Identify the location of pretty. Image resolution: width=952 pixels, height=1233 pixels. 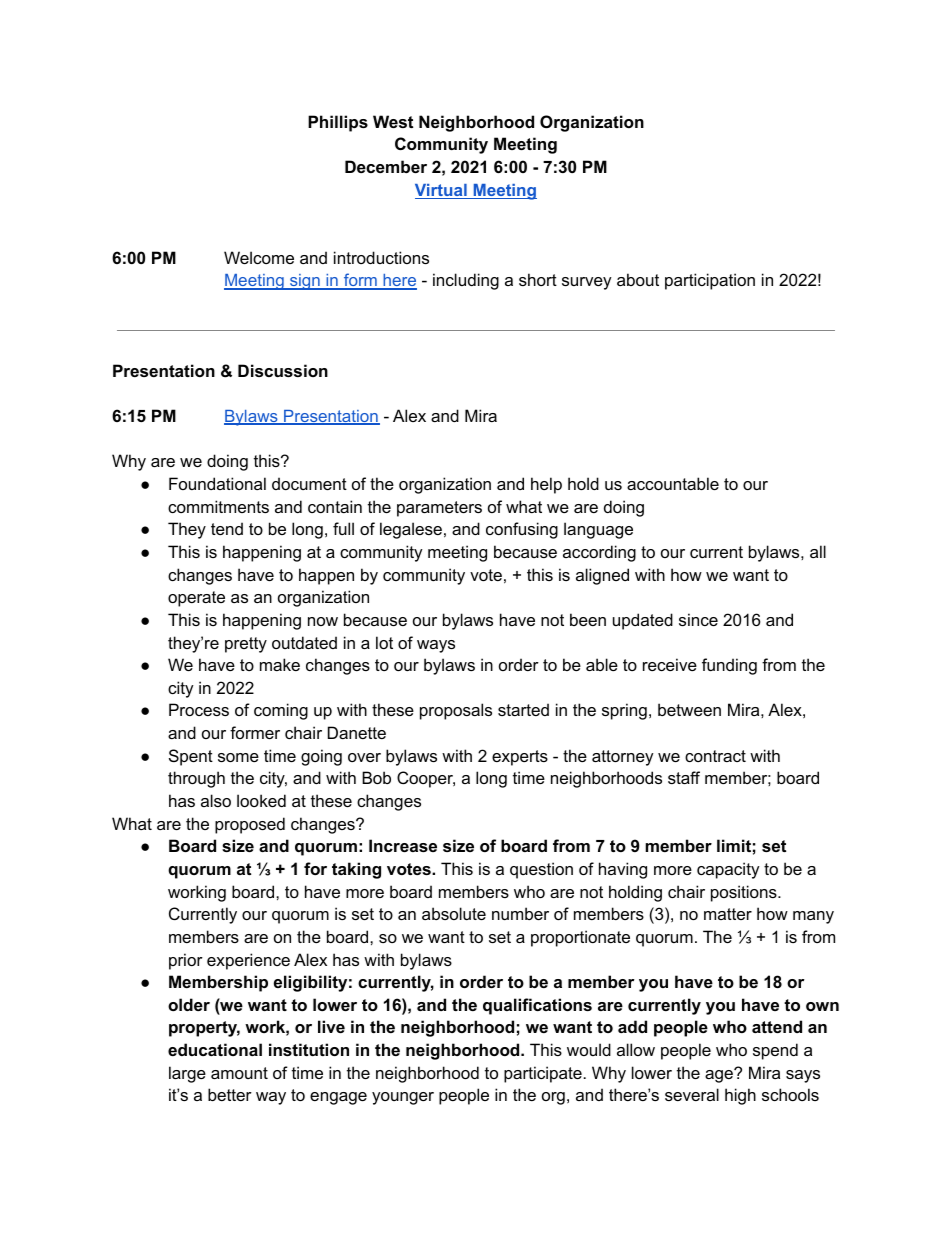
(246, 645).
